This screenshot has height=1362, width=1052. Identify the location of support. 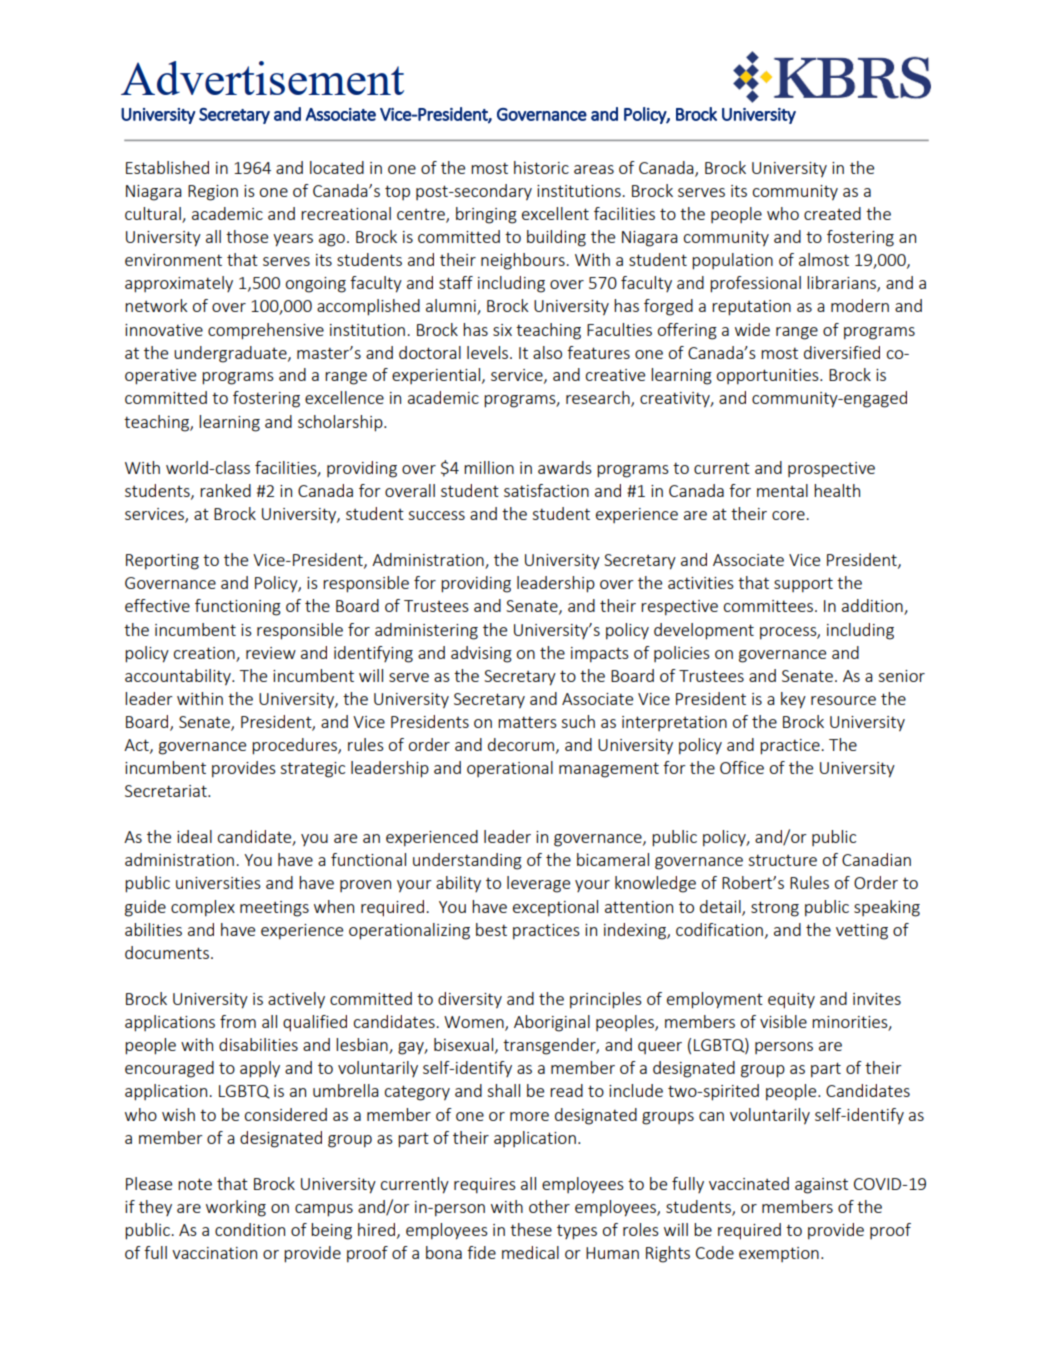
(803, 585).
